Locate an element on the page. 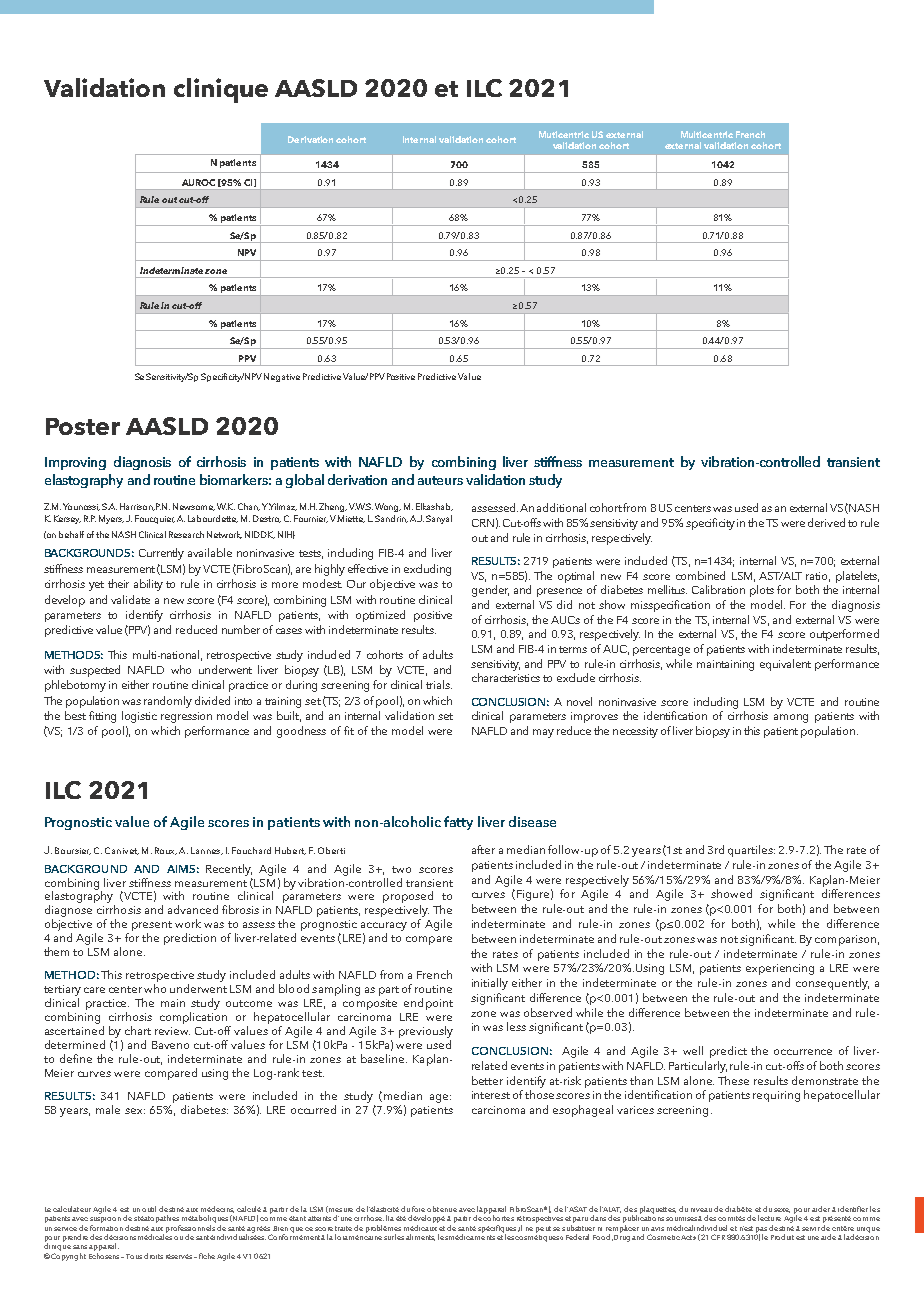  derived is located at coordinates (826, 522).
